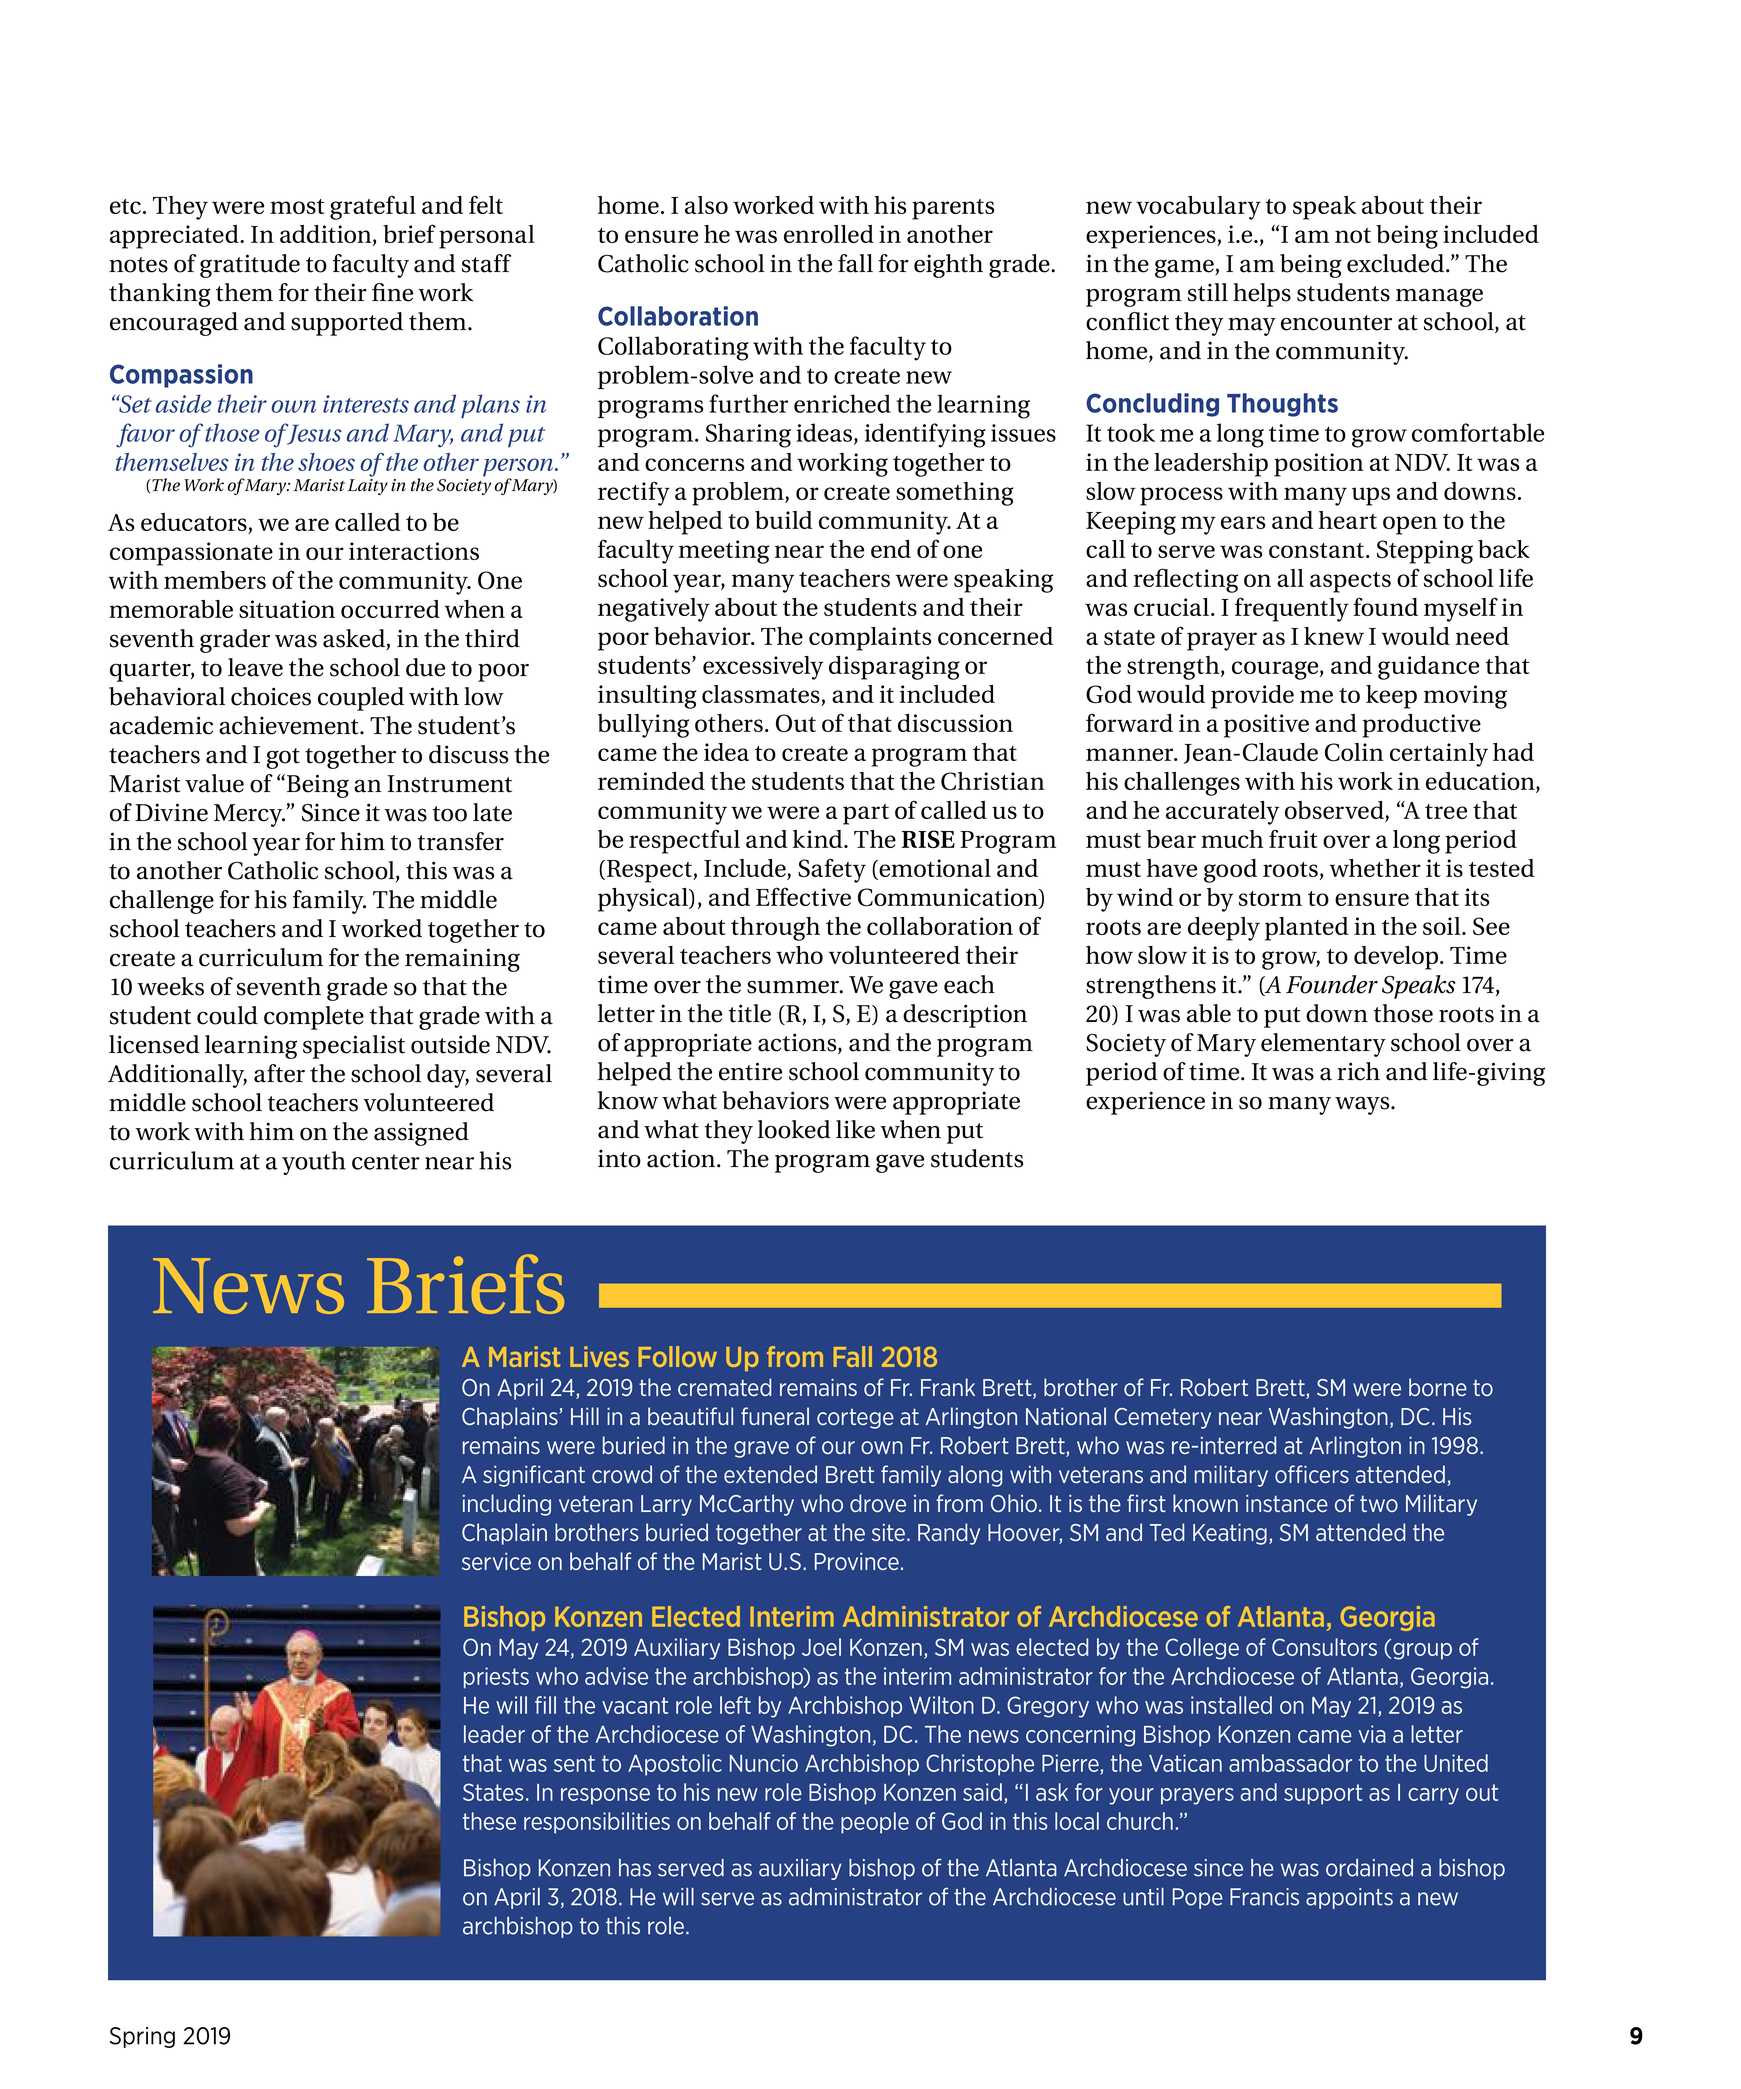  What do you see at coordinates (1334, 636) in the image?
I see `knew` at bounding box center [1334, 636].
